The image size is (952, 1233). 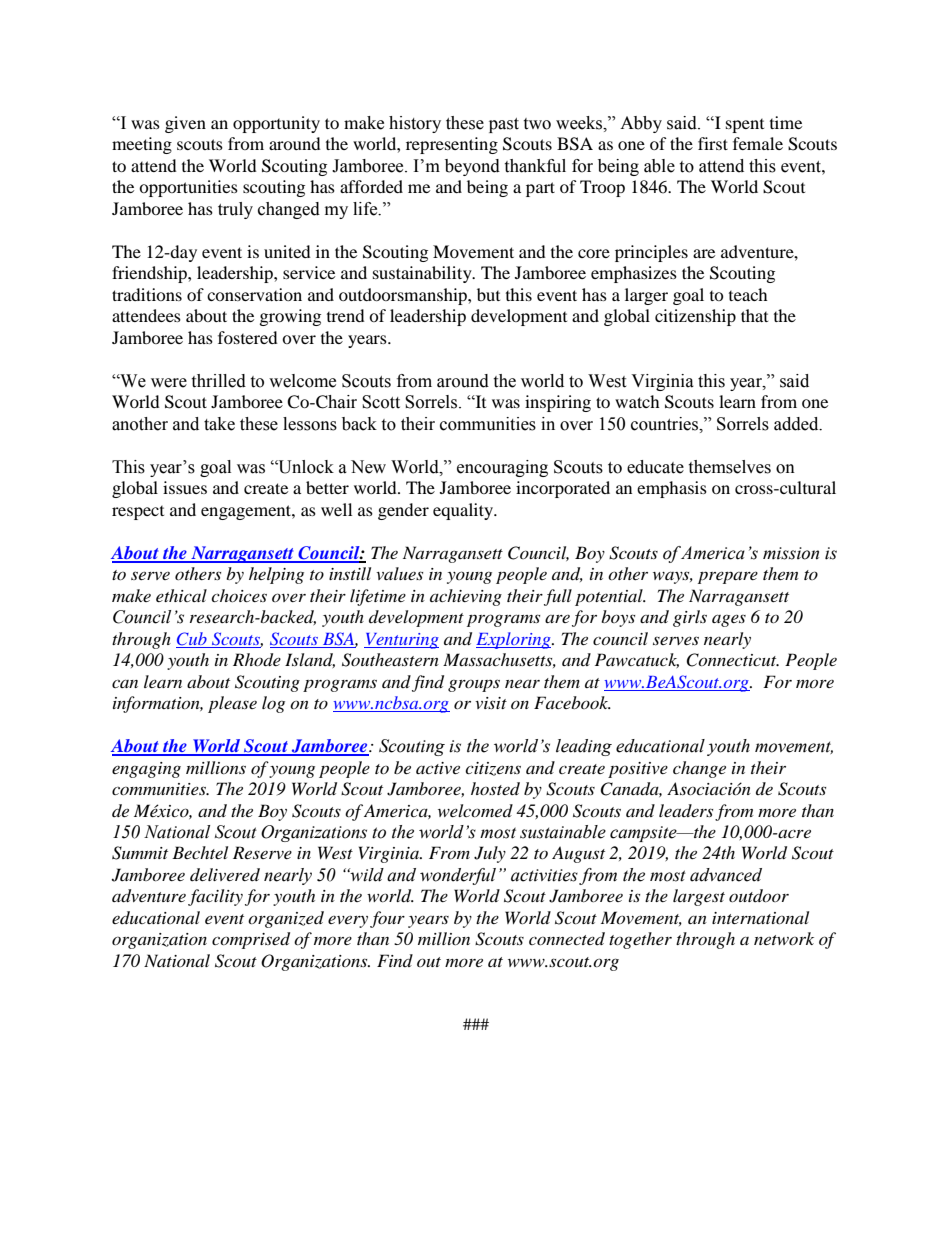 I want to click on facility, so click(x=215, y=897).
